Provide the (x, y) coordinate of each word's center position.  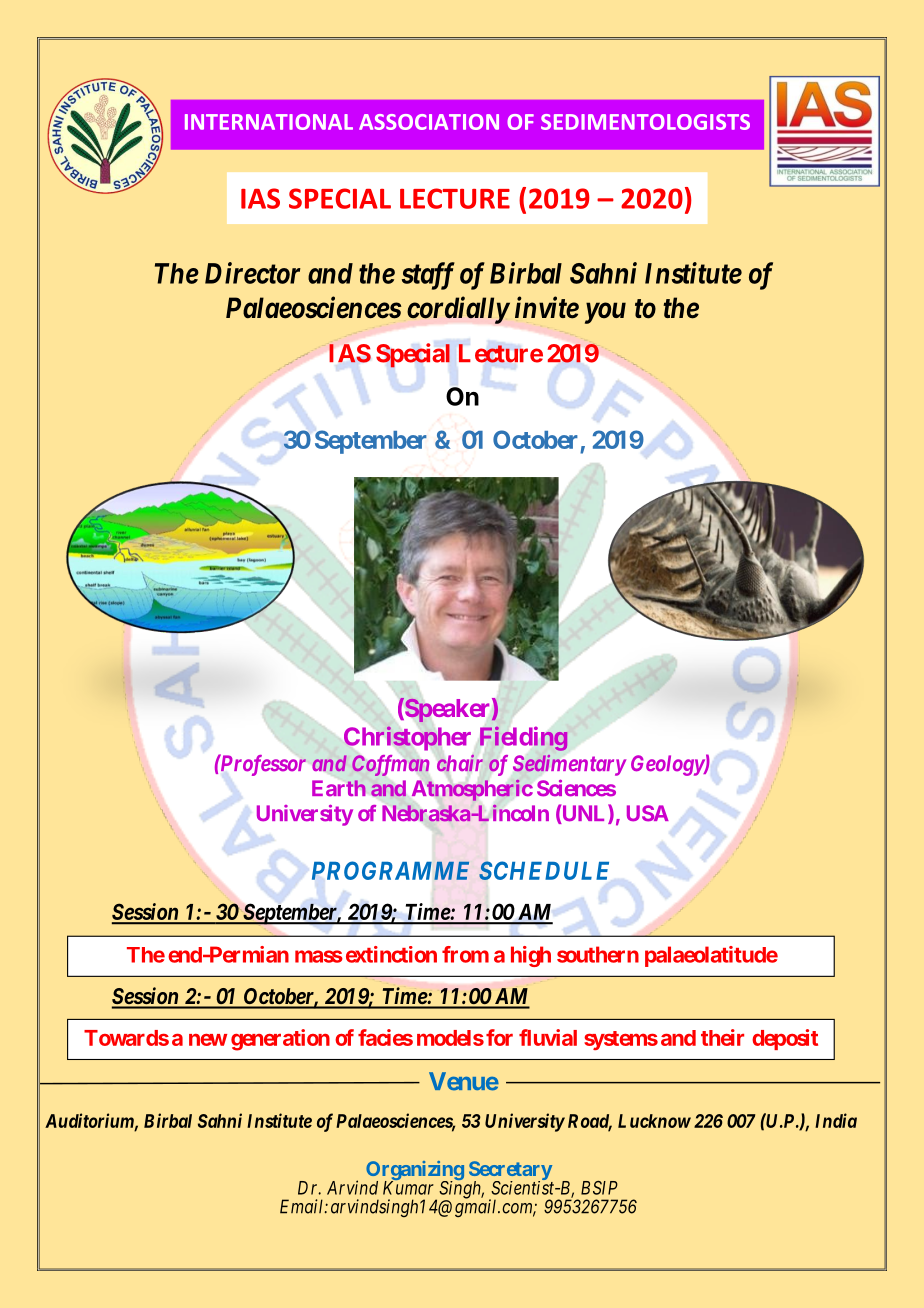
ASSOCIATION (429, 122)
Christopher (407, 738)
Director (253, 273)
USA (648, 813)
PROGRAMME (390, 870)
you (605, 313)
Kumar (408, 1188)
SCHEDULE (544, 870)
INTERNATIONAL (269, 122)
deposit (785, 1039)
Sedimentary (569, 765)
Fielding (523, 739)
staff (428, 276)
